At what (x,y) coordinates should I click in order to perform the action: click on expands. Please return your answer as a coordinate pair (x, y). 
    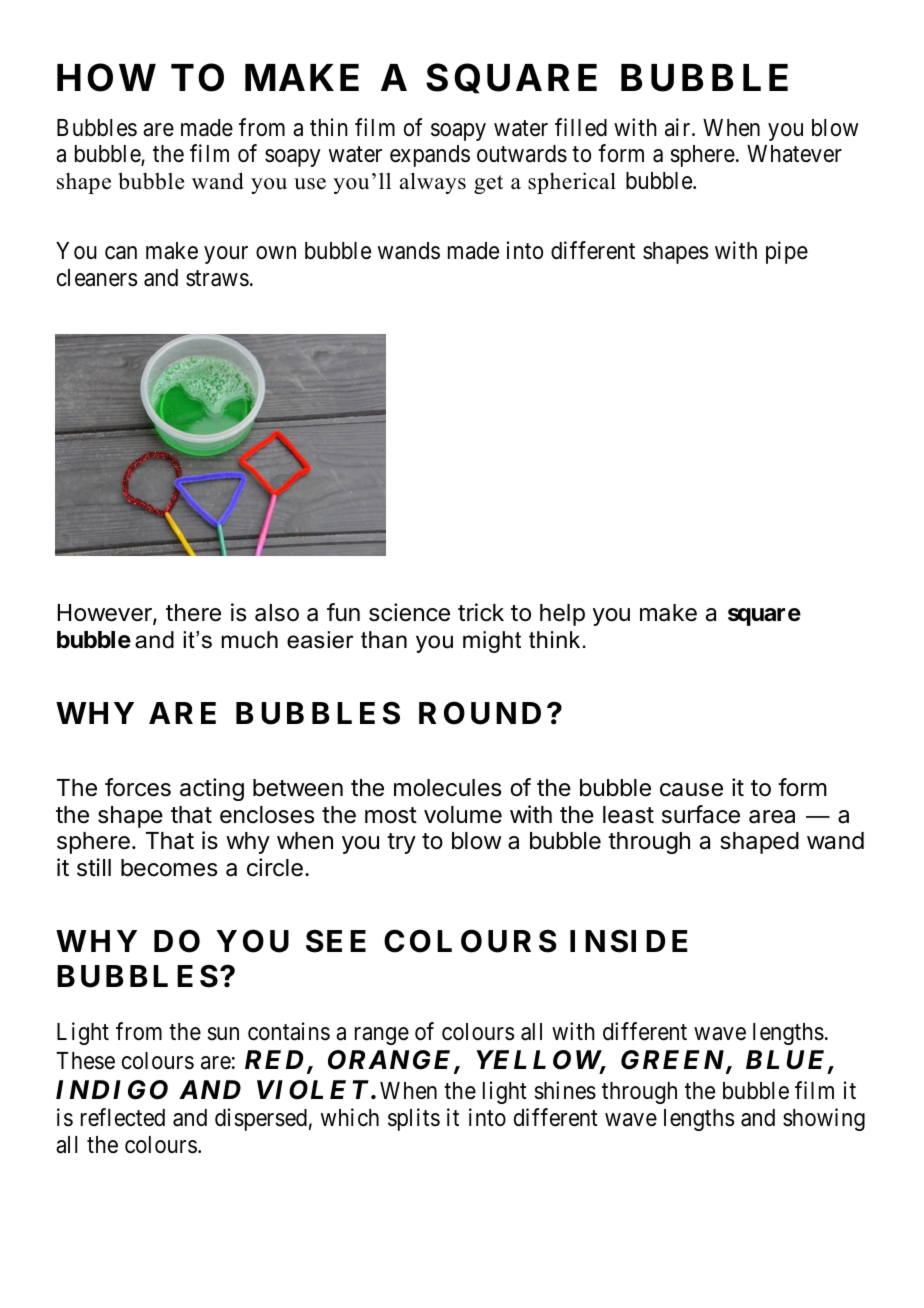
    Looking at the image, I should click on (430, 156).
